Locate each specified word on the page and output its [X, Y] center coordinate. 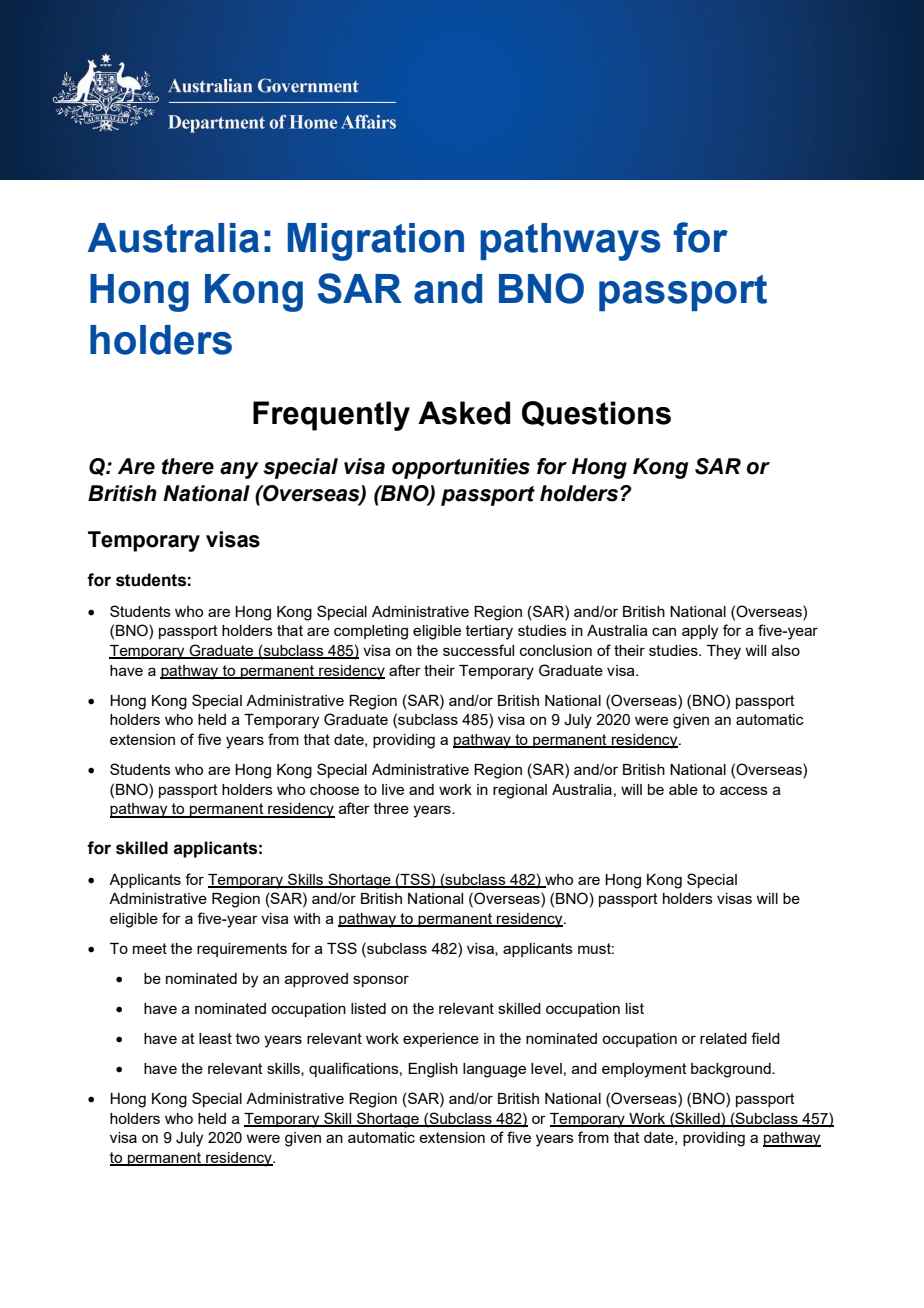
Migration [376, 242]
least [215, 1038]
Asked [464, 413]
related [723, 1038]
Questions [596, 414]
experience [441, 1040]
